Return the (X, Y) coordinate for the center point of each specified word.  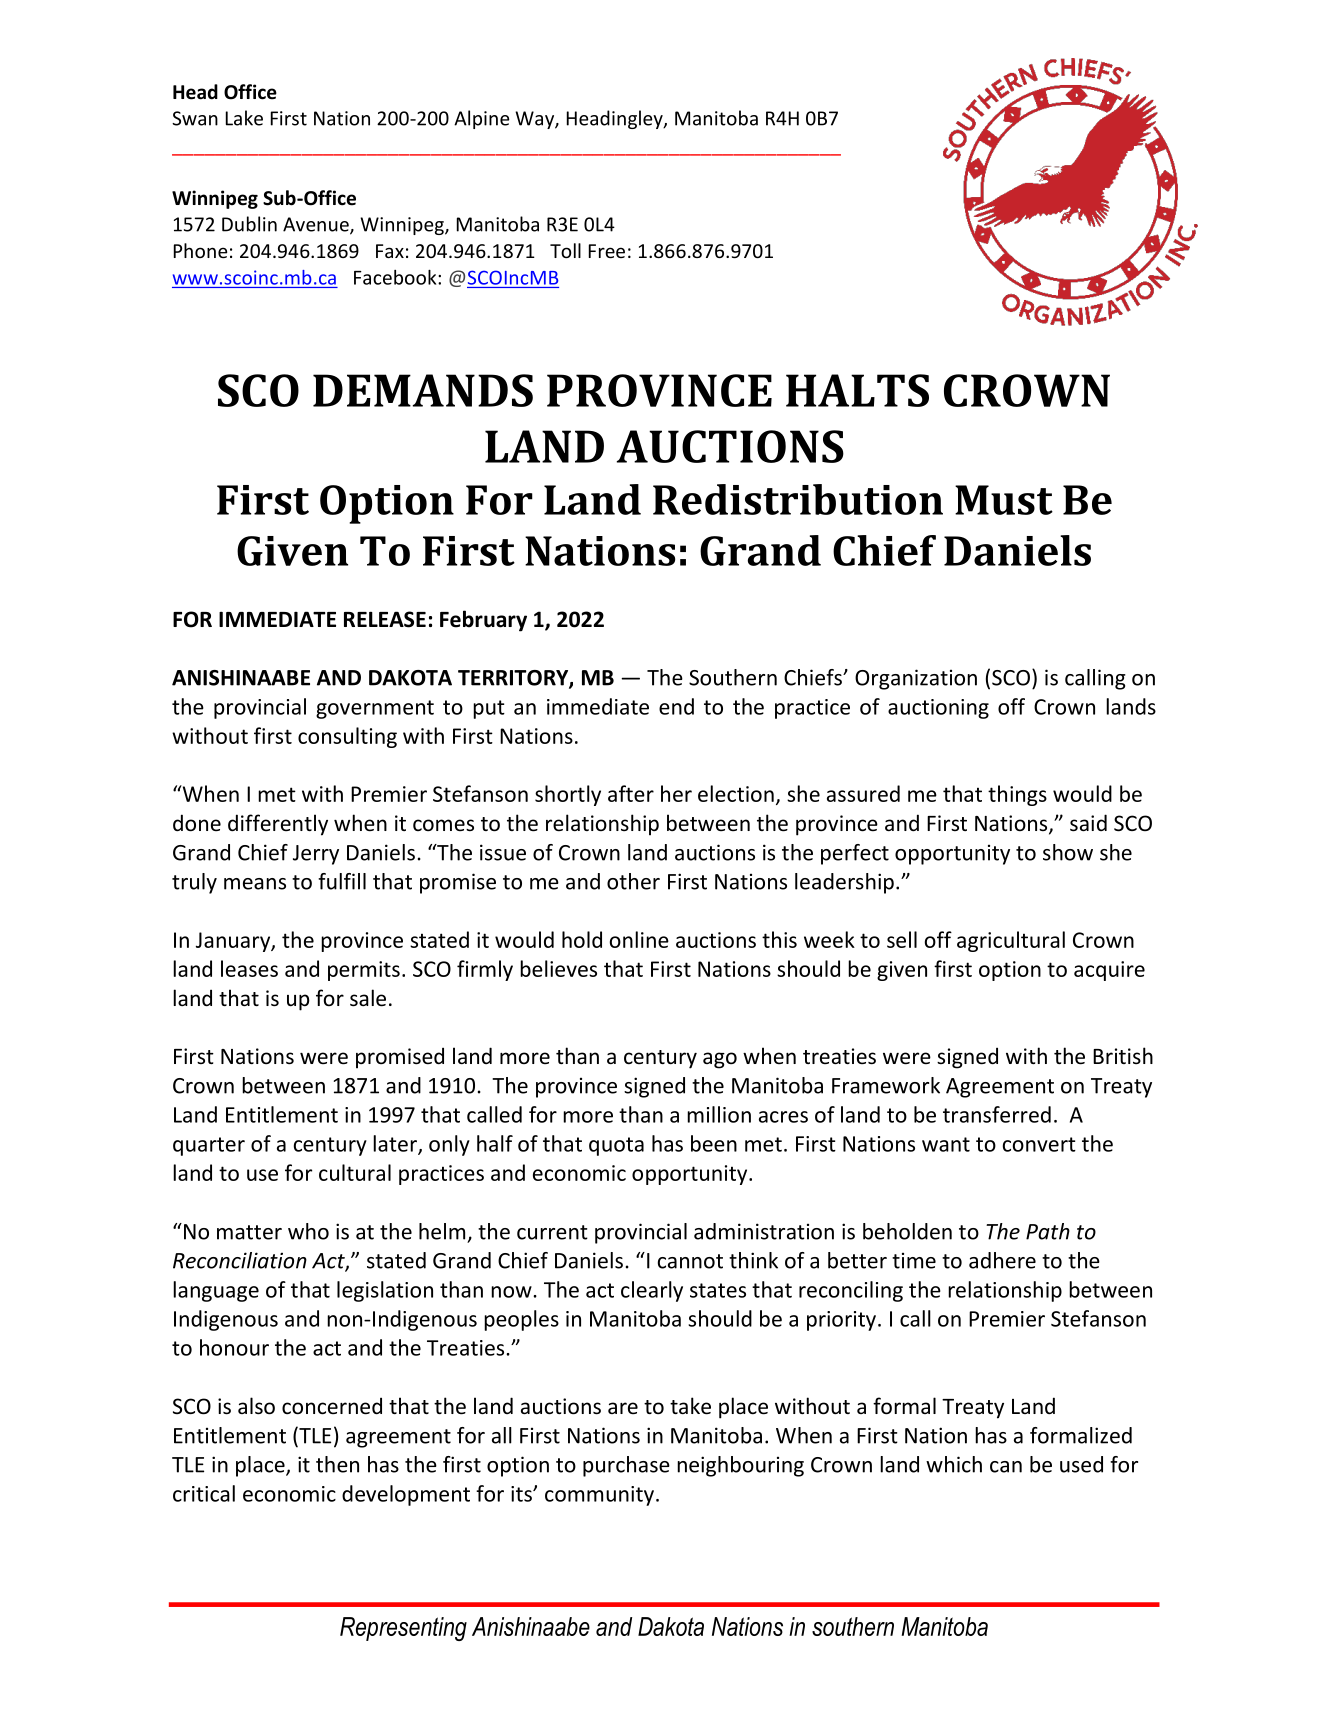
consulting (347, 737)
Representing (403, 1629)
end (676, 706)
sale (368, 998)
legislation (385, 1291)
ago (720, 1060)
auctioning (938, 709)
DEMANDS (423, 390)
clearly (652, 1291)
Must (1004, 500)
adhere (1002, 1260)
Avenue (317, 225)
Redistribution (798, 499)
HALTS (857, 390)
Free (607, 251)
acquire (1109, 971)
